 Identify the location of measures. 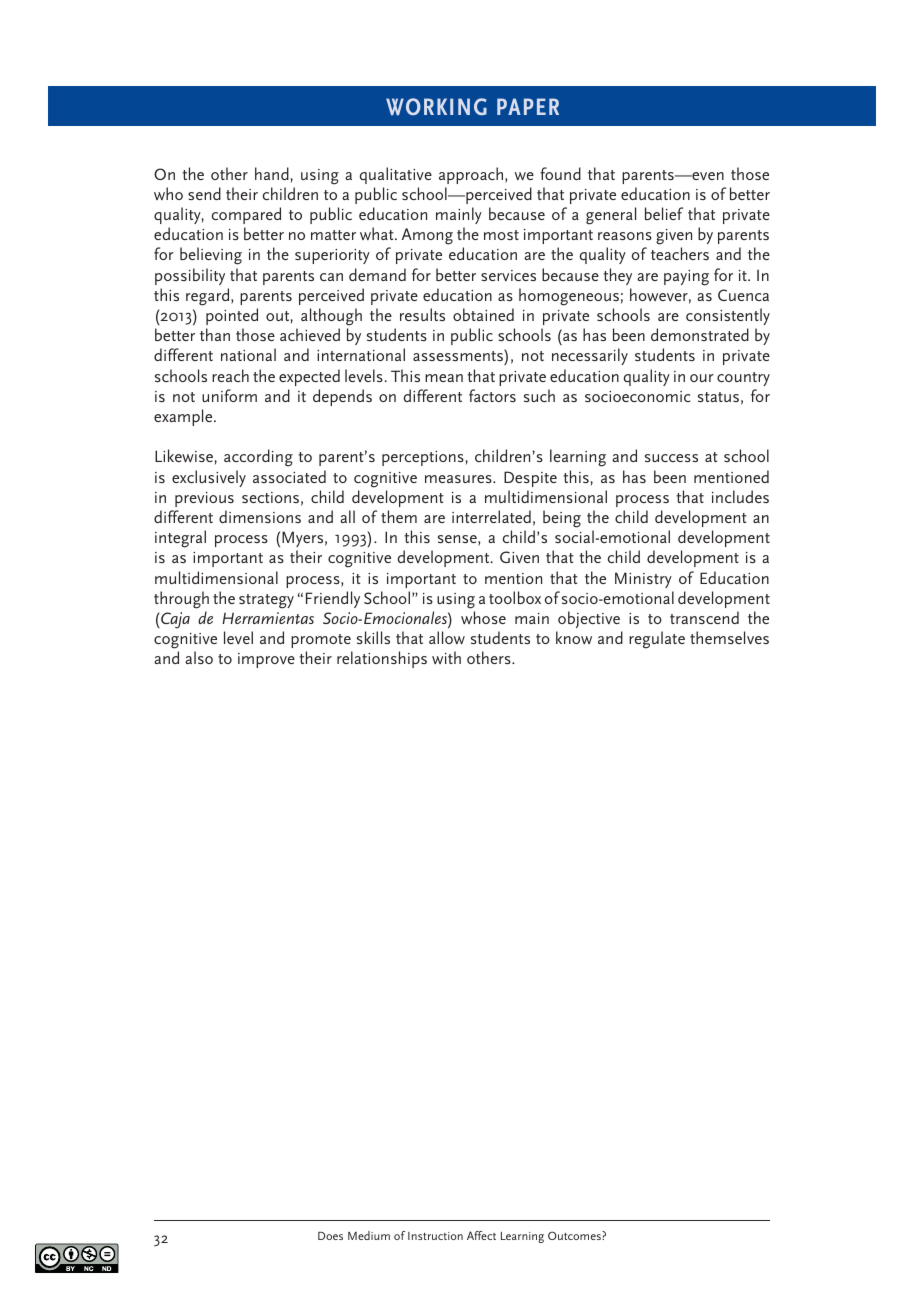
(459, 479).
